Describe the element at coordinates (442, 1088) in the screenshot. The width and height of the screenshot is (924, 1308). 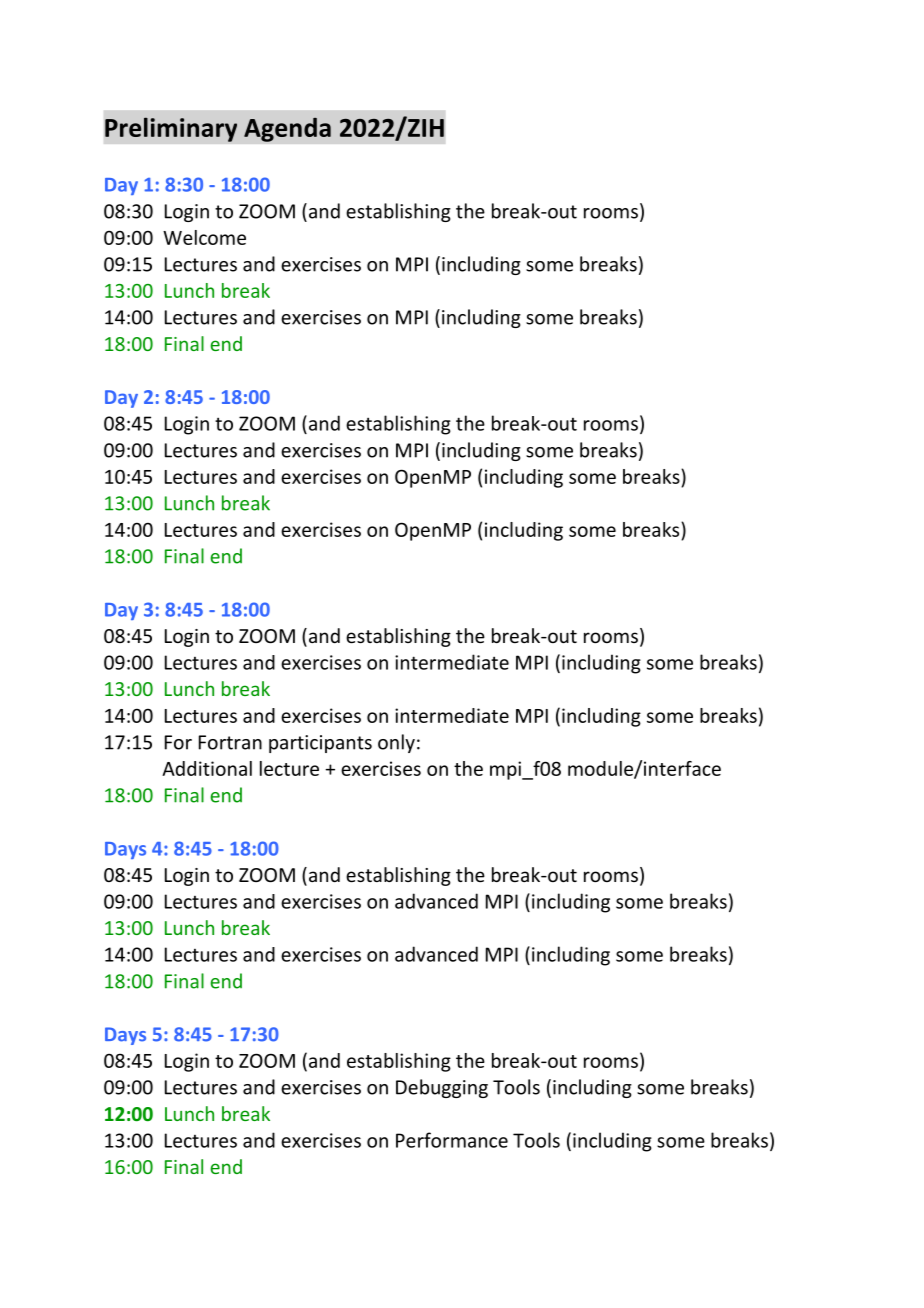
I see `Debugging` at that location.
